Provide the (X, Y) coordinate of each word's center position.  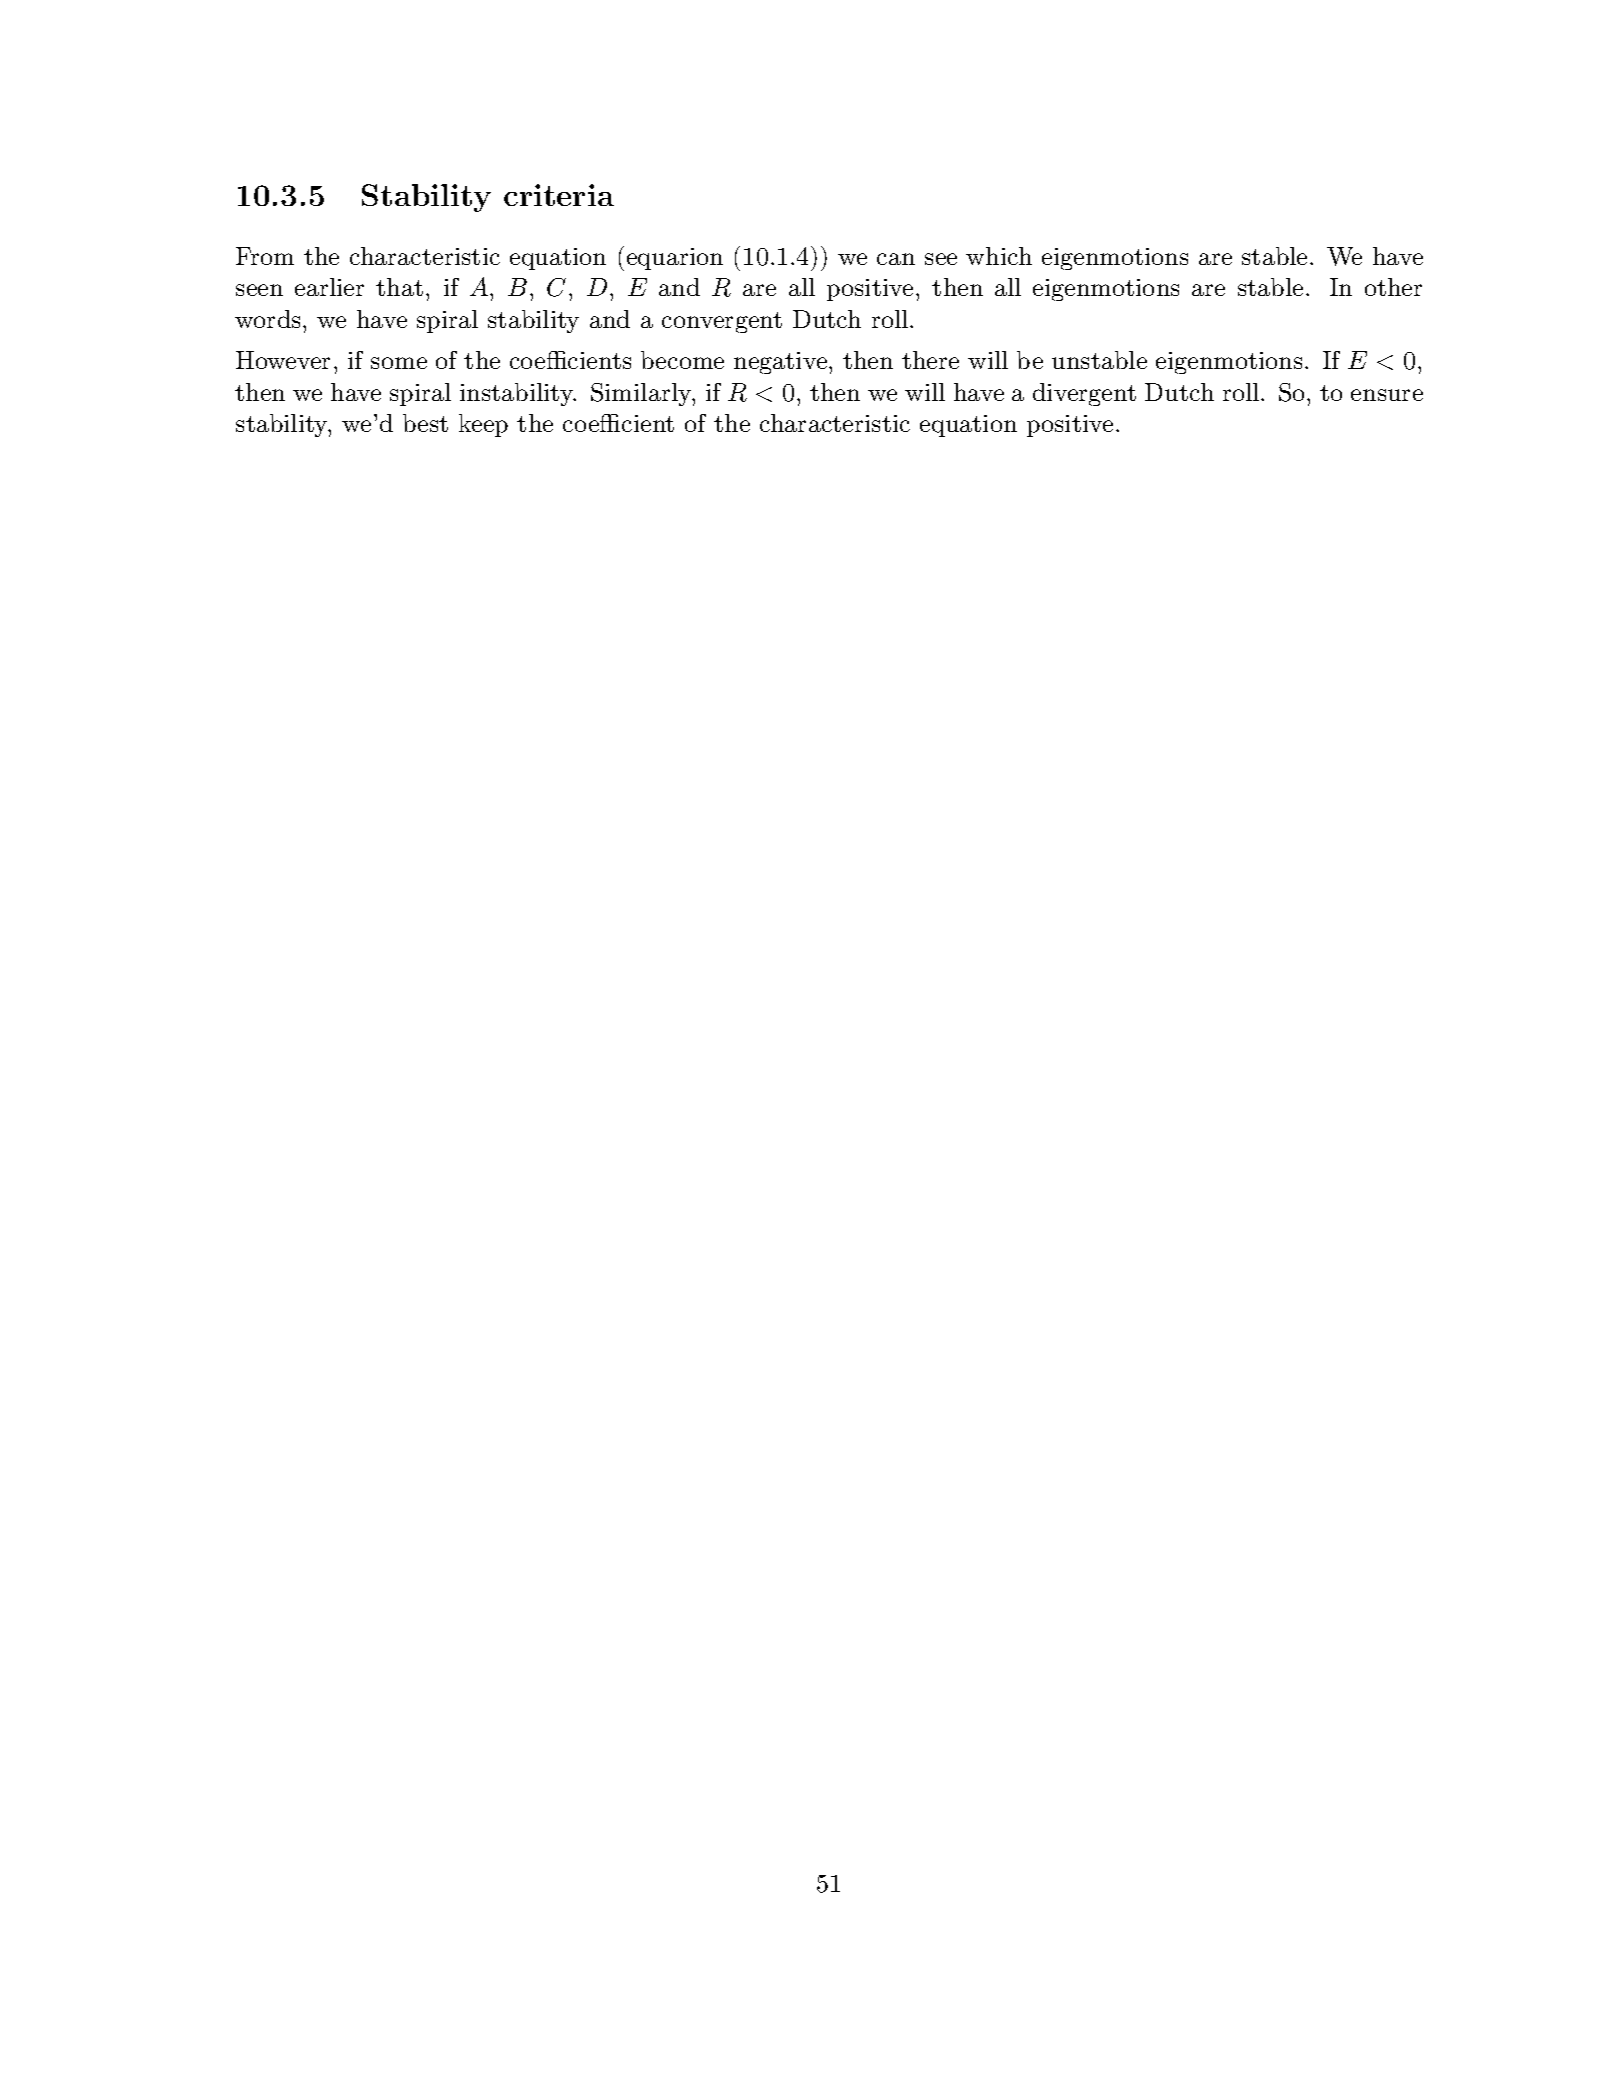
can (896, 259)
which (999, 256)
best (425, 423)
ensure (1387, 395)
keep (483, 425)
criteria (559, 195)
